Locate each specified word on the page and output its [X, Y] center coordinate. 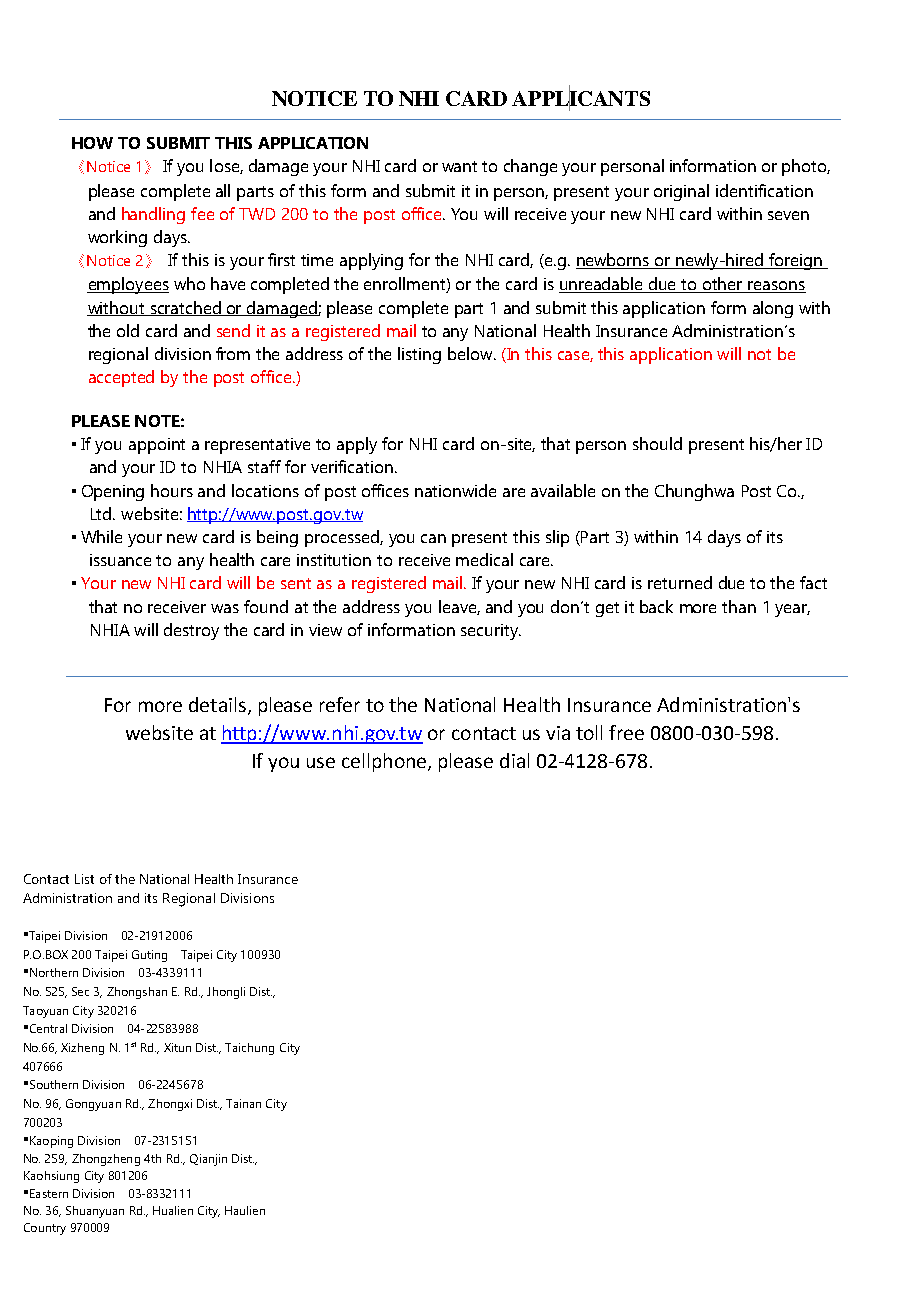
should [657, 443]
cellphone [385, 762]
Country [45, 1229]
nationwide [455, 490]
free [626, 732]
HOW [92, 143]
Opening [113, 493]
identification [764, 190]
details [217, 704]
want [459, 166]
